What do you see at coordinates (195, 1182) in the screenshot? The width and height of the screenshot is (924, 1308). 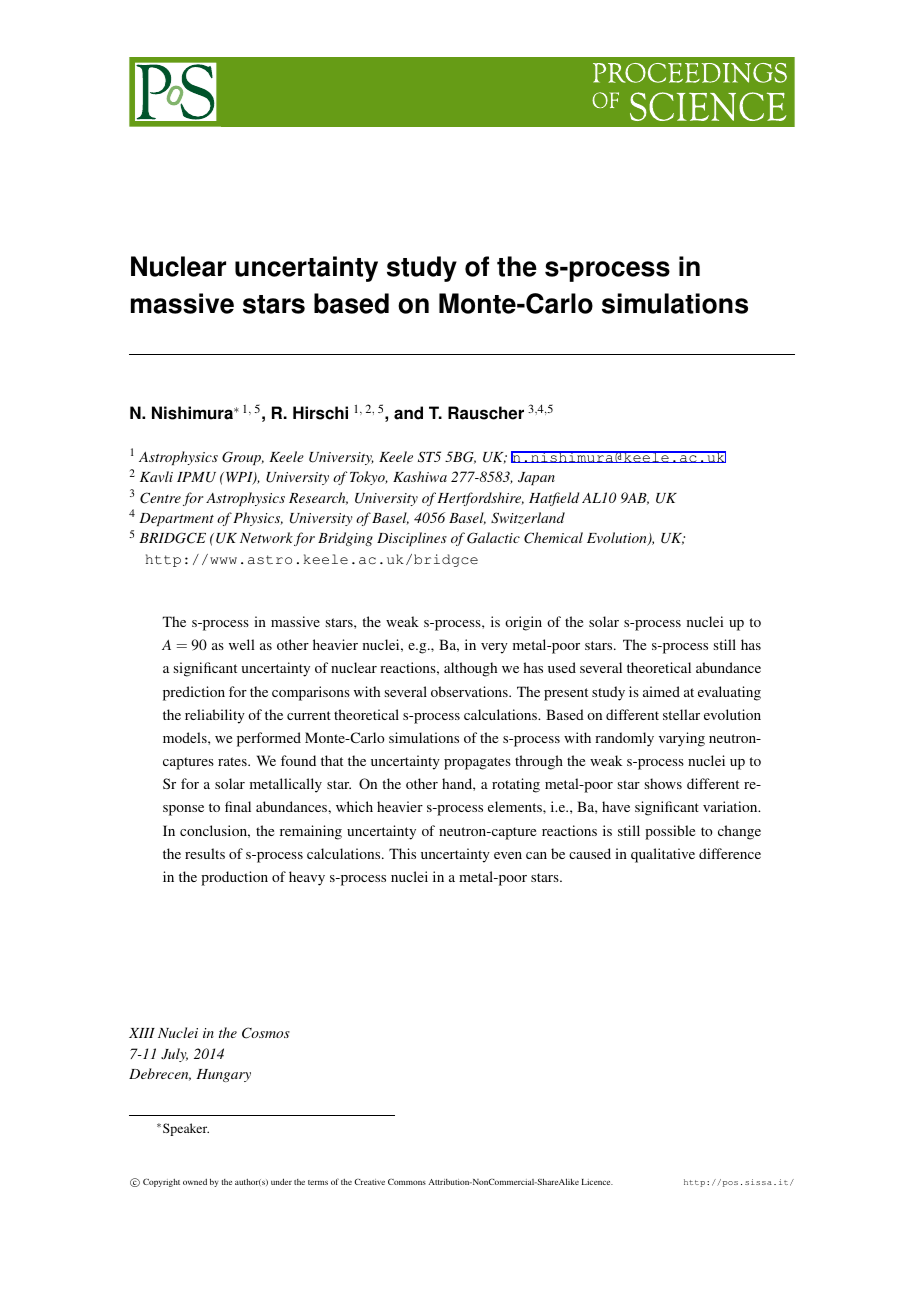 I see `owned` at bounding box center [195, 1182].
